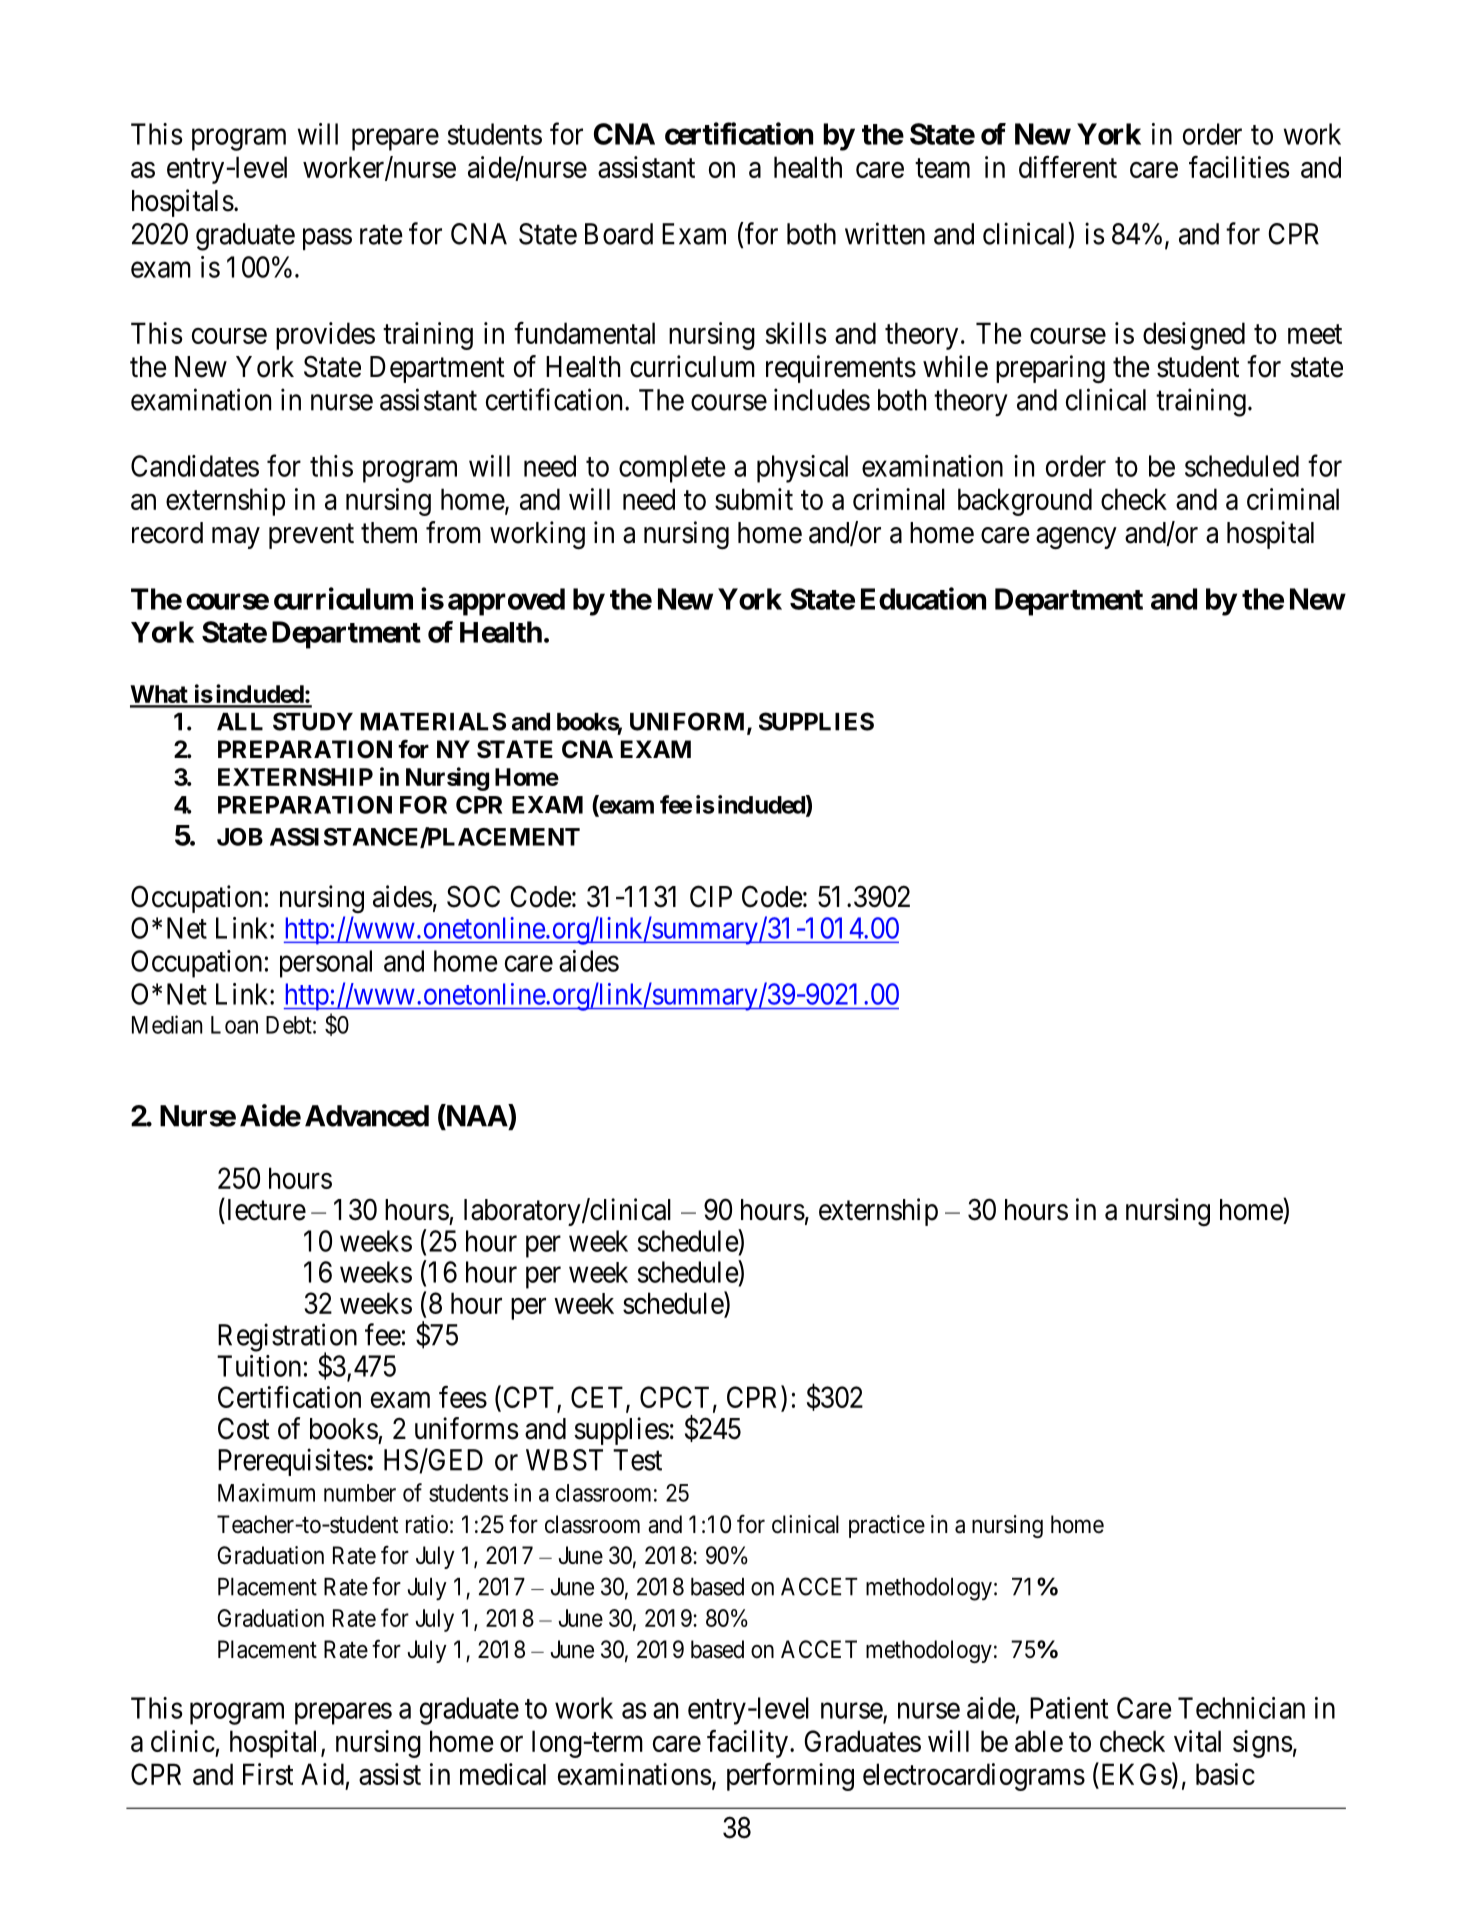 This screenshot has width=1472, height=1905. What do you see at coordinates (259, 1366) in the screenshot?
I see `Tuition` at bounding box center [259, 1366].
